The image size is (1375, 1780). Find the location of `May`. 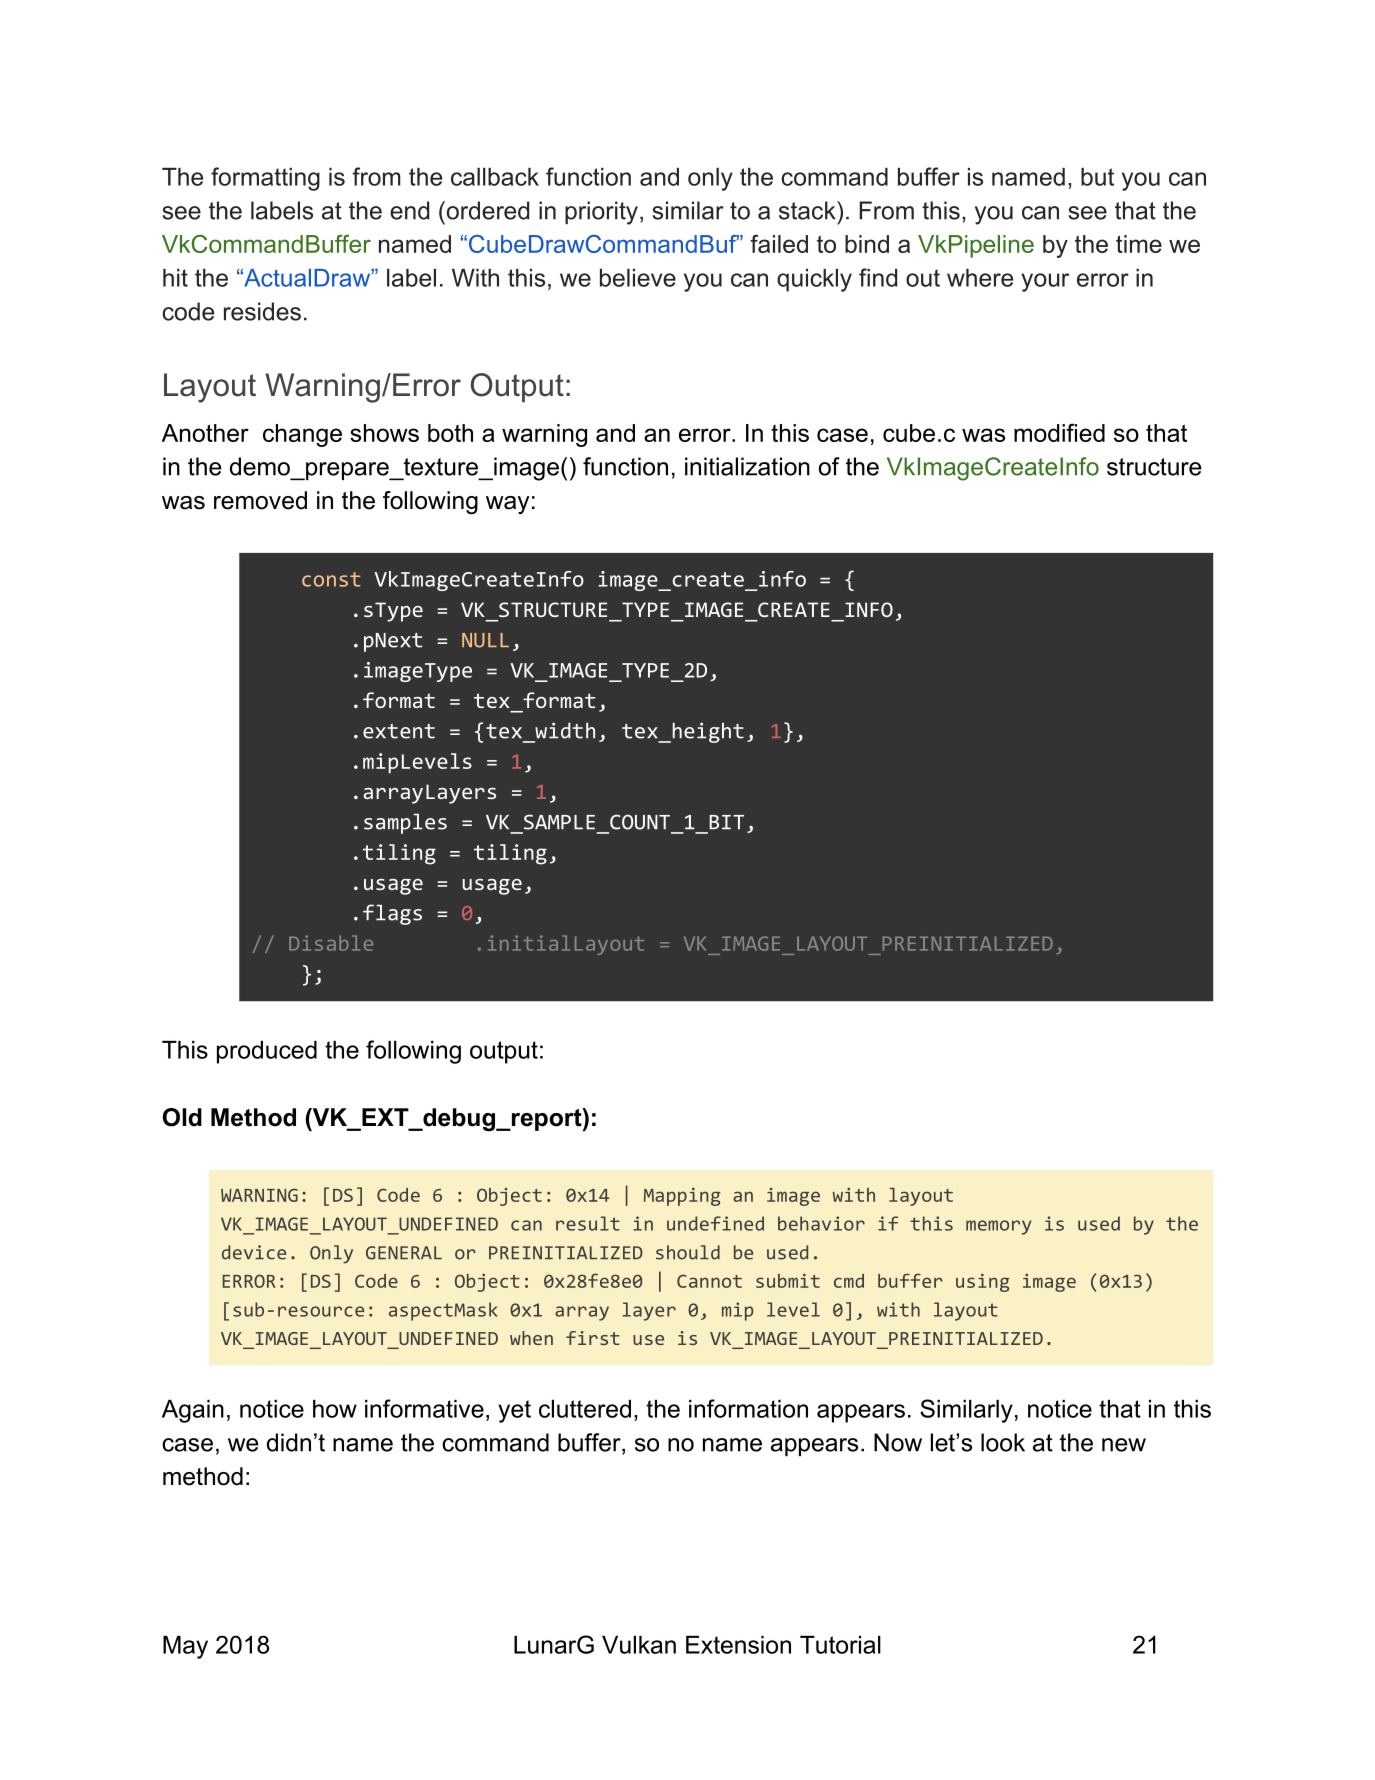

May is located at coordinates (185, 1647).
